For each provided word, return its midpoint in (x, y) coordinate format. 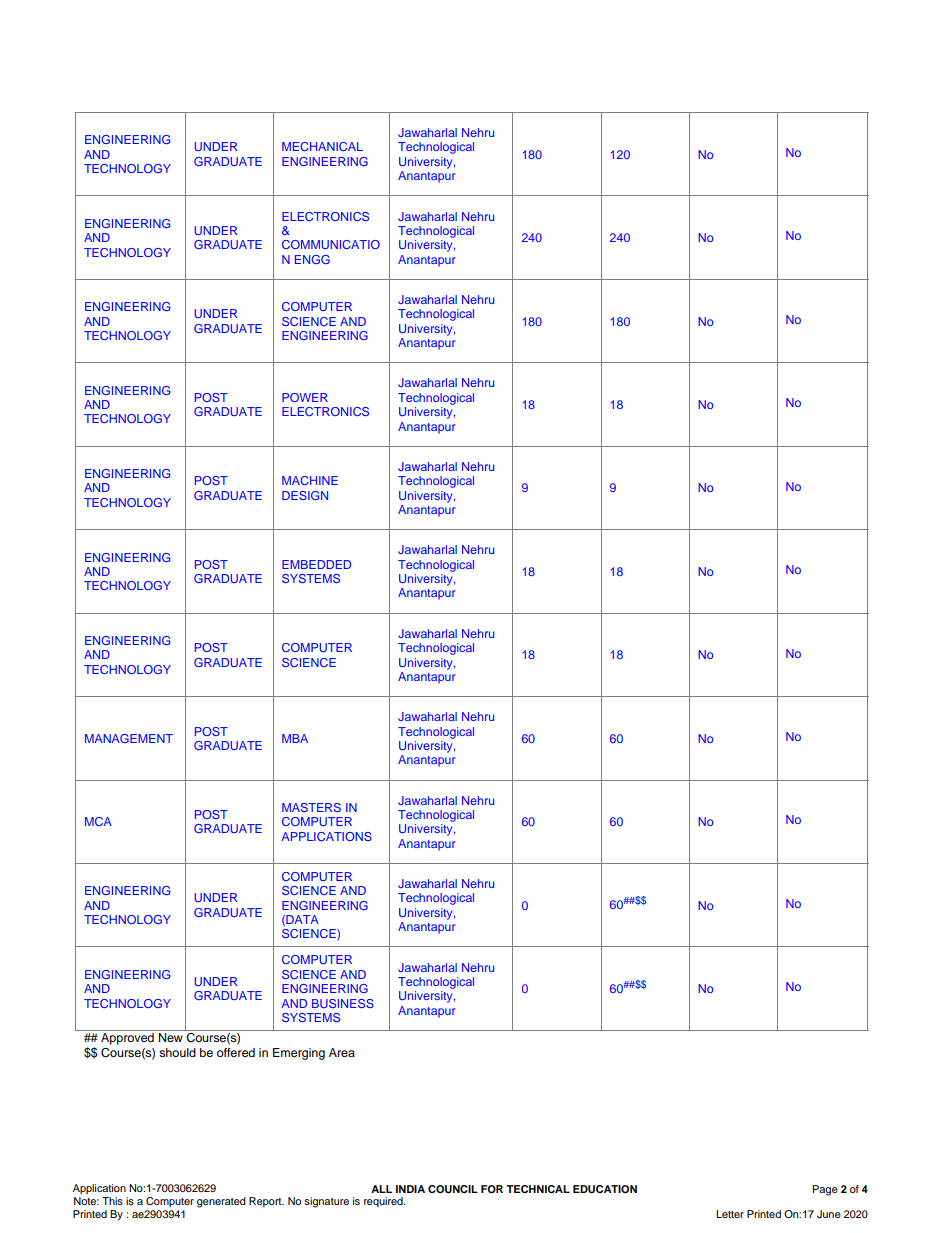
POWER (305, 397)
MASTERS (311, 807)
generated (221, 1202)
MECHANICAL (322, 146)
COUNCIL (453, 1189)
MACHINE (310, 480)
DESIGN (305, 495)
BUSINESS (343, 1003)
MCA (98, 821)
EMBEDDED (316, 564)
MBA (295, 738)
